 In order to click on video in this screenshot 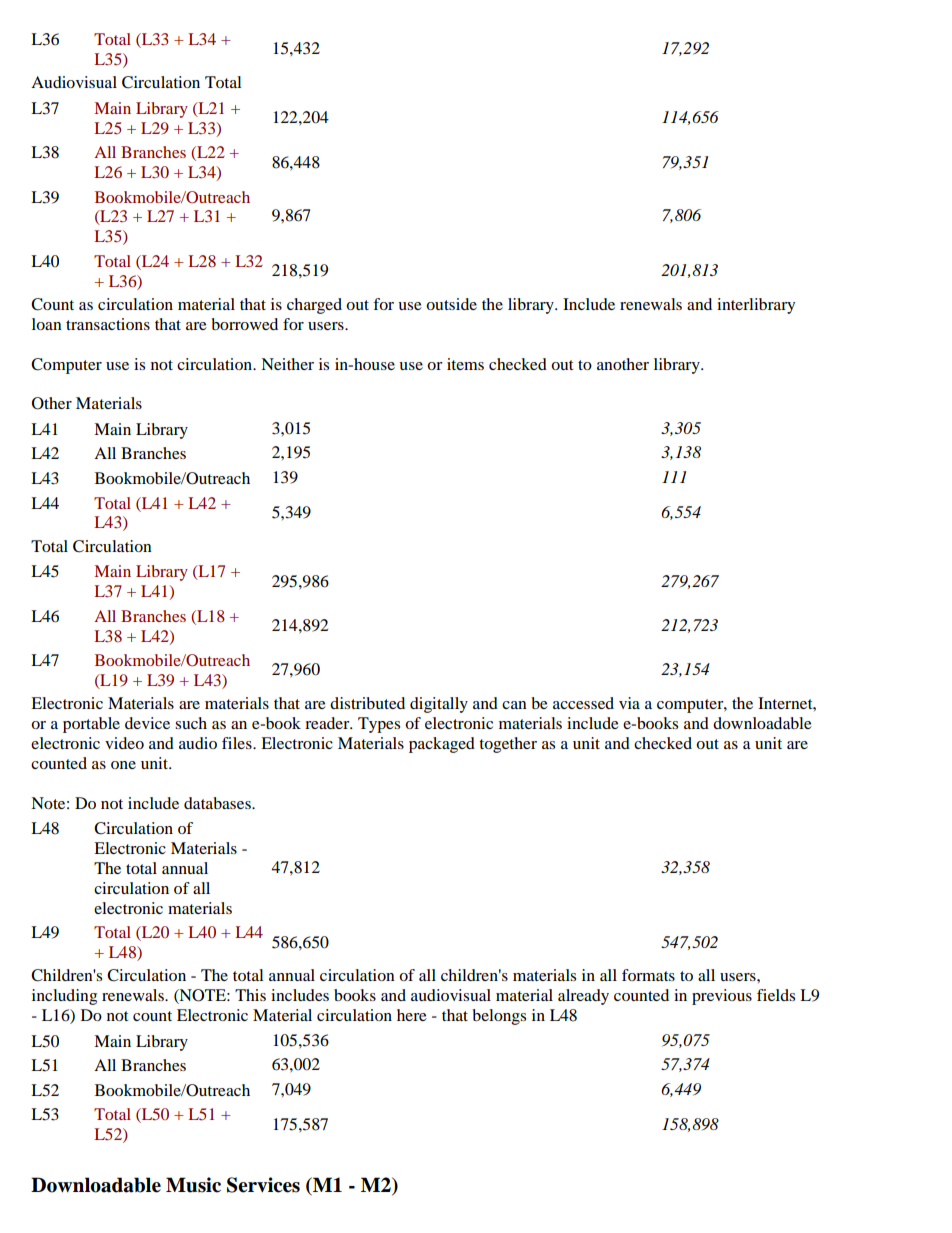, I will do `click(124, 743)`.
